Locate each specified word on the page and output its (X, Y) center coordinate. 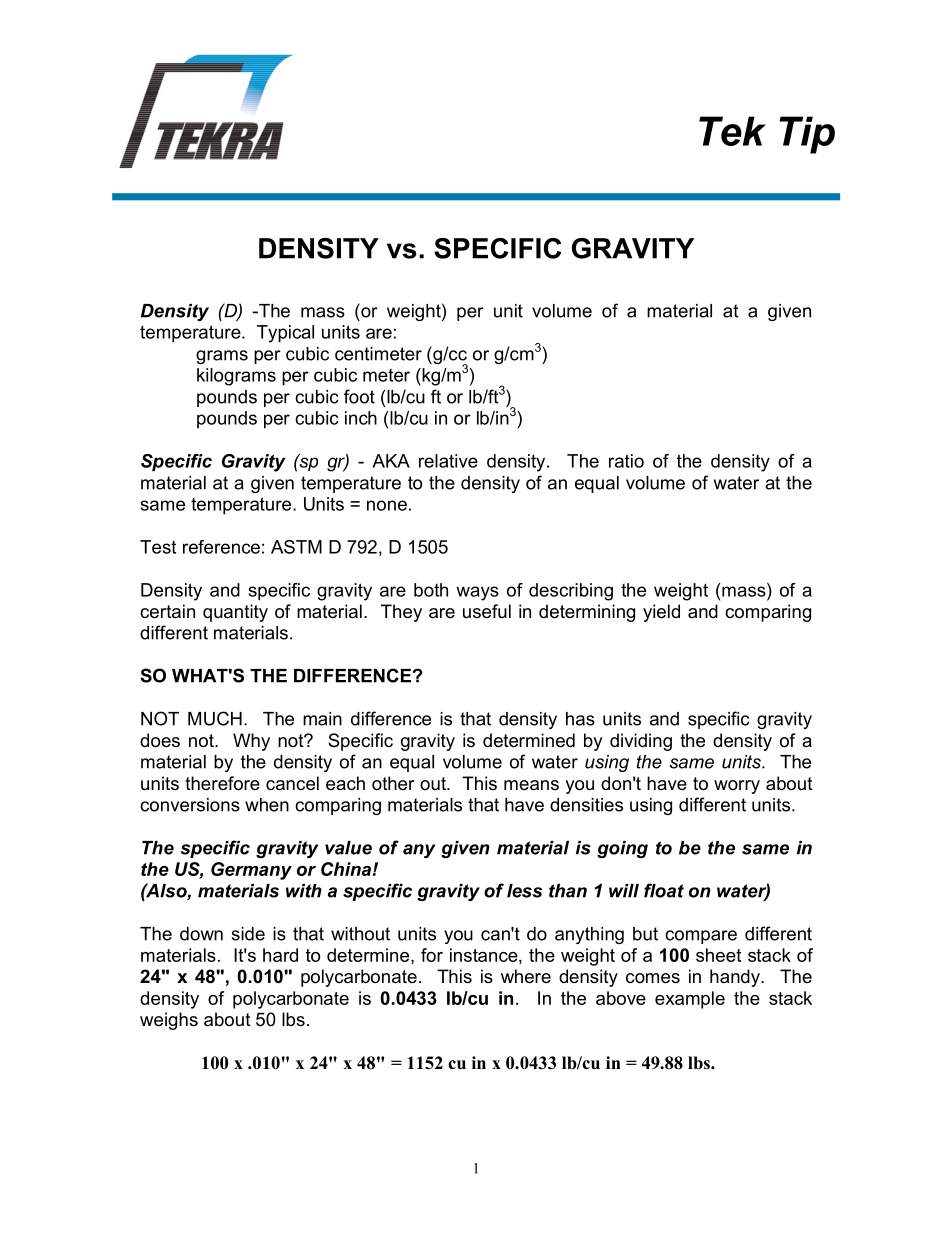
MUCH (215, 718)
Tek (732, 131)
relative (448, 461)
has (580, 719)
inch (361, 418)
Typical (285, 334)
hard (280, 955)
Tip (807, 135)
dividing (641, 742)
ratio (626, 461)
